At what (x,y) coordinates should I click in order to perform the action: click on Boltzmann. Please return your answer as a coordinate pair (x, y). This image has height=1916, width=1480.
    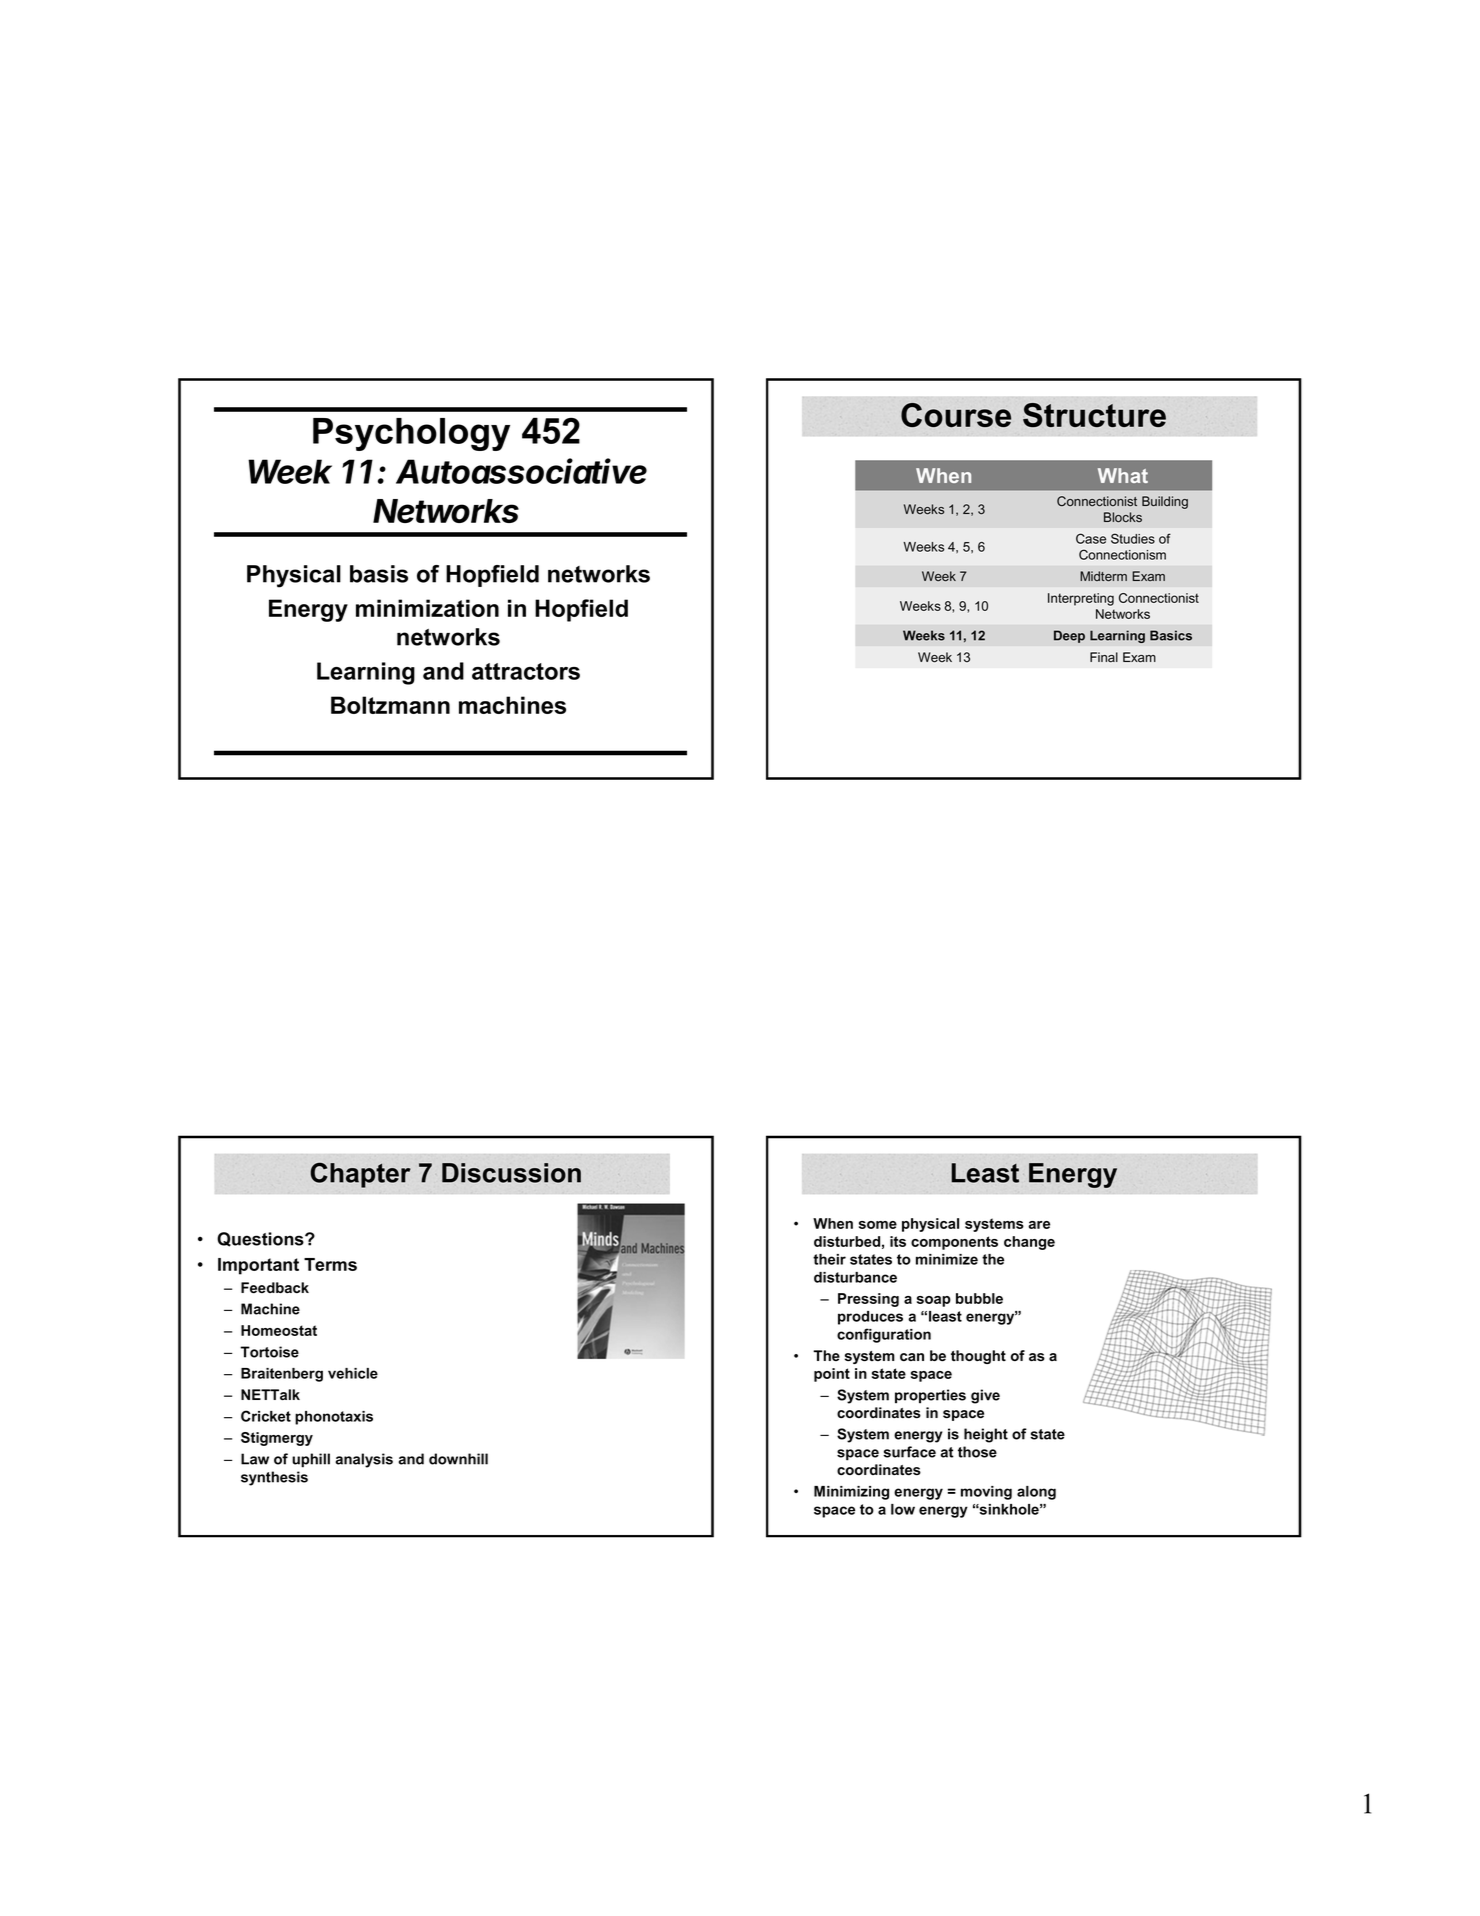
    Looking at the image, I should click on (390, 705).
